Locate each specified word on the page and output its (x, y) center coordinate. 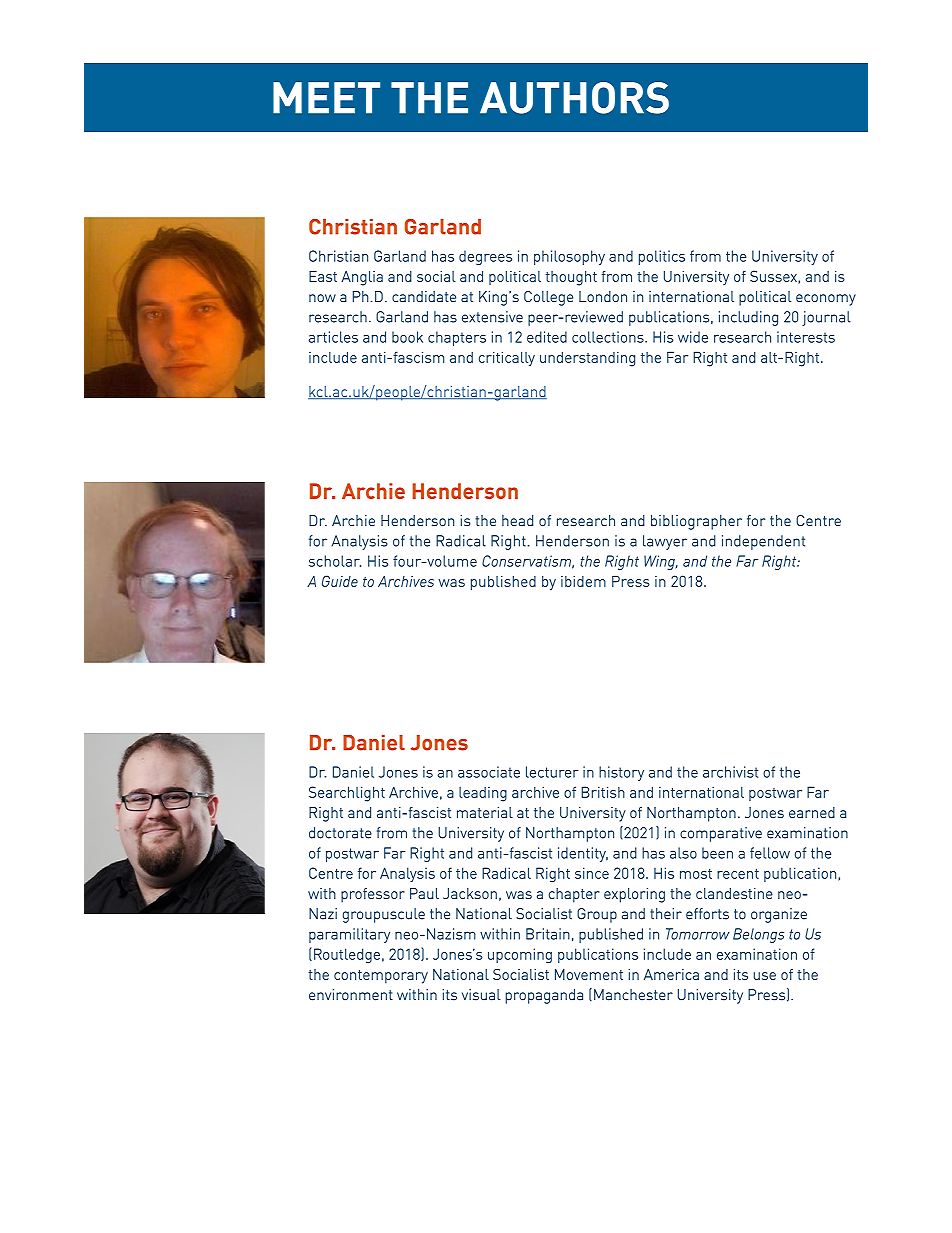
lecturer (552, 772)
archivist (730, 772)
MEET (326, 98)
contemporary (381, 977)
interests (806, 337)
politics (662, 257)
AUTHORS (574, 98)
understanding (587, 359)
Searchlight (347, 794)
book (407, 337)
